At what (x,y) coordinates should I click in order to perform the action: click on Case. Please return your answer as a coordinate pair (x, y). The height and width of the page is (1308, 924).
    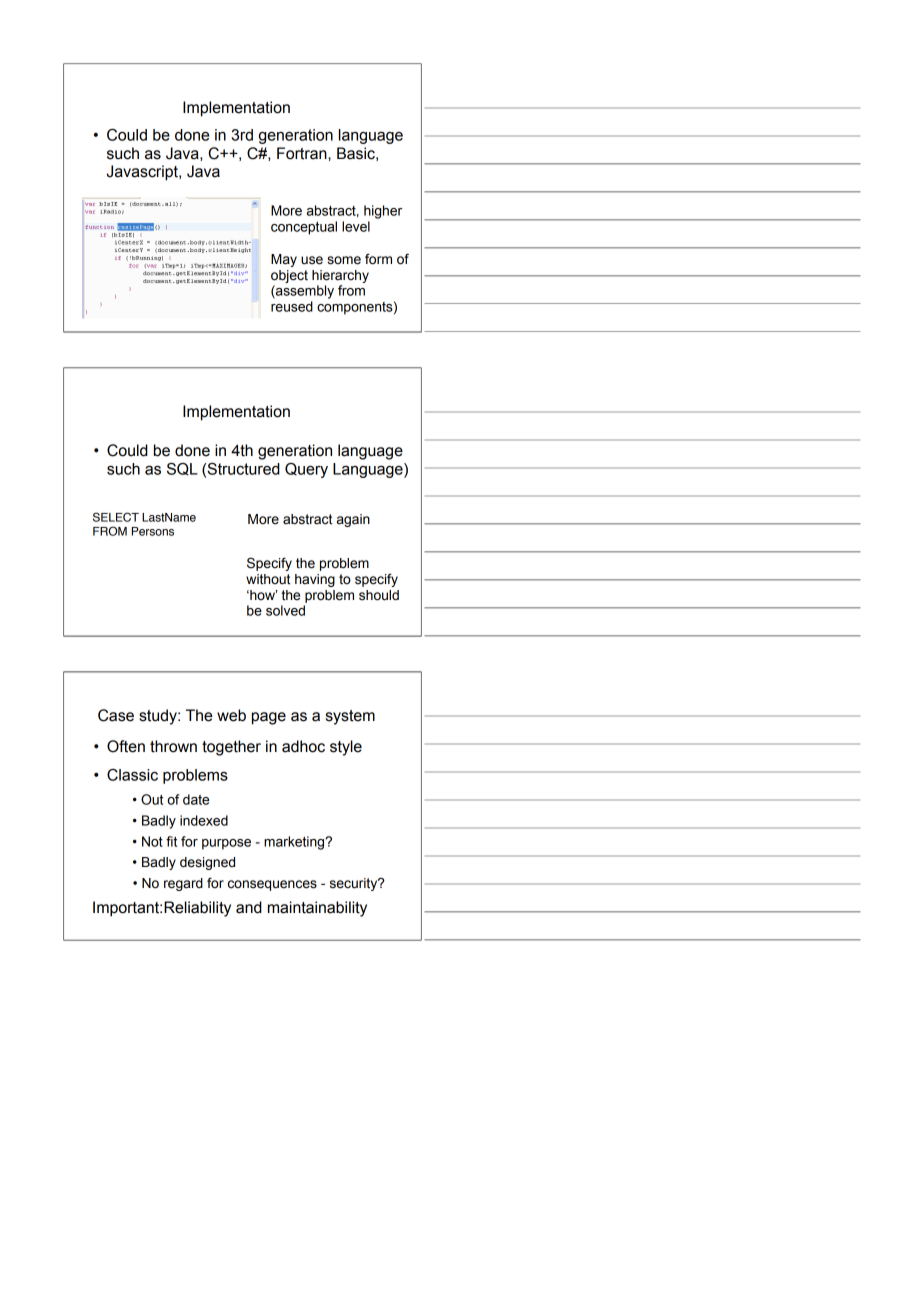
    Looking at the image, I should click on (116, 715).
